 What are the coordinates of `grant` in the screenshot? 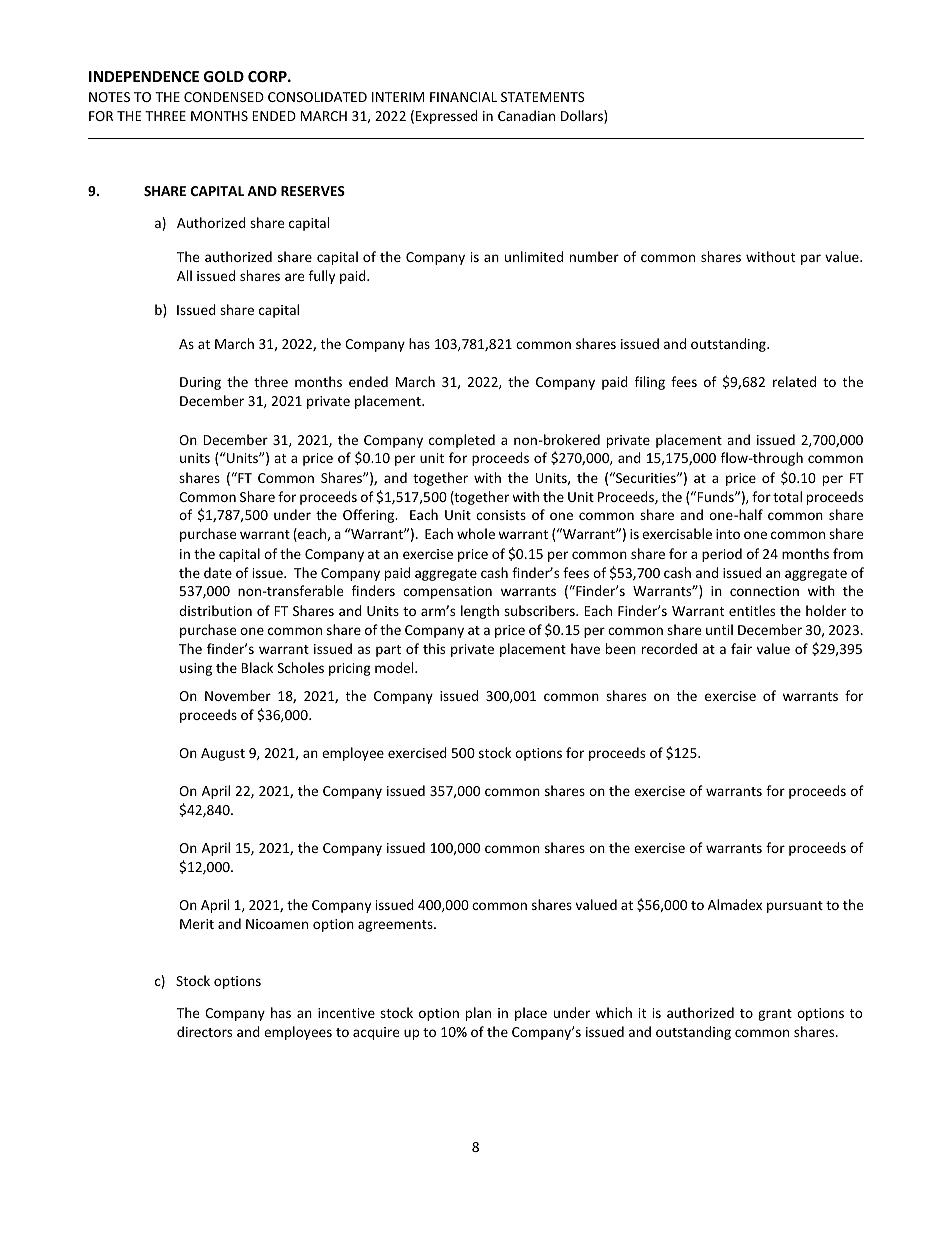 It's located at (775, 1015).
